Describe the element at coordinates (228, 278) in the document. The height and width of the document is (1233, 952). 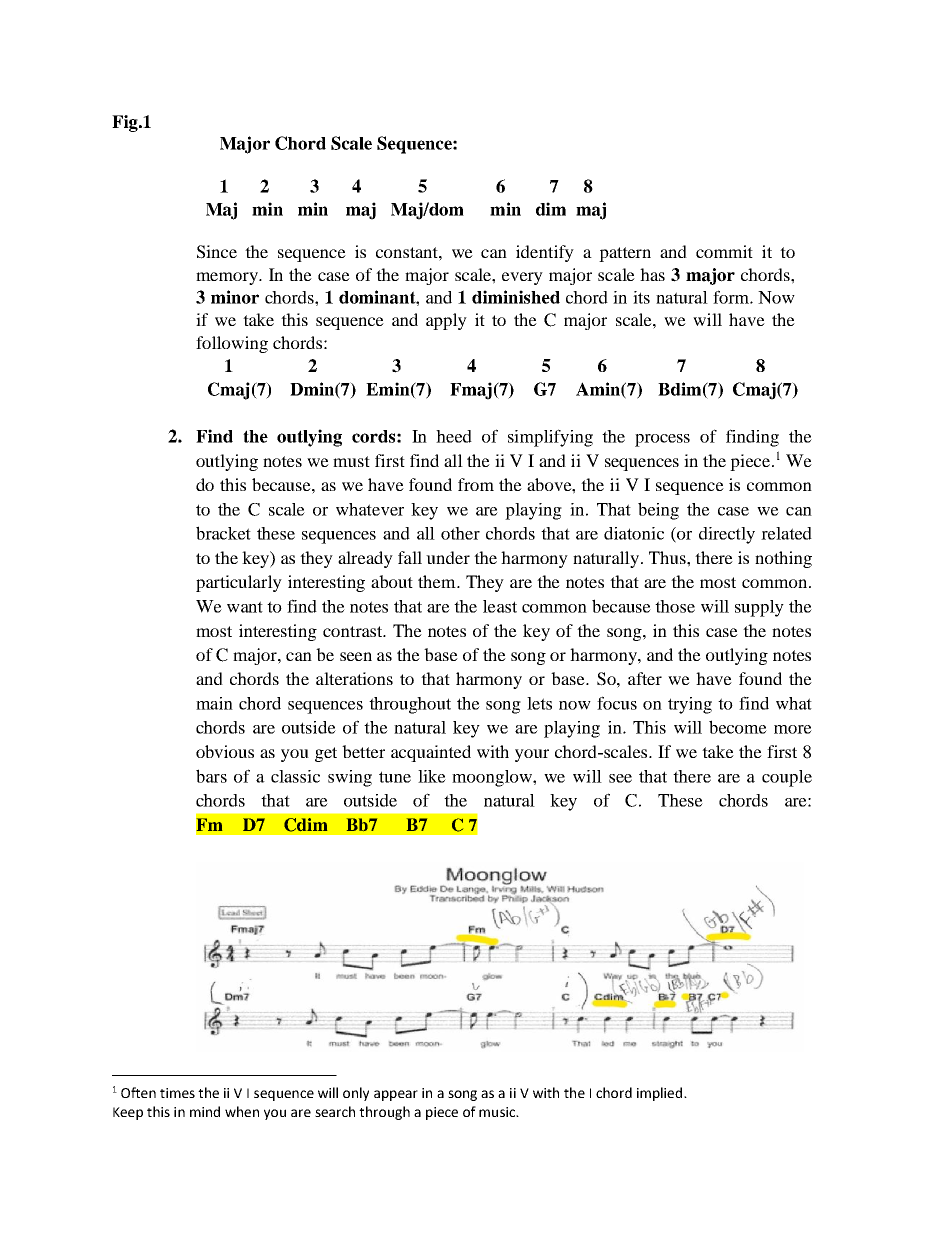
I see `memory` at that location.
